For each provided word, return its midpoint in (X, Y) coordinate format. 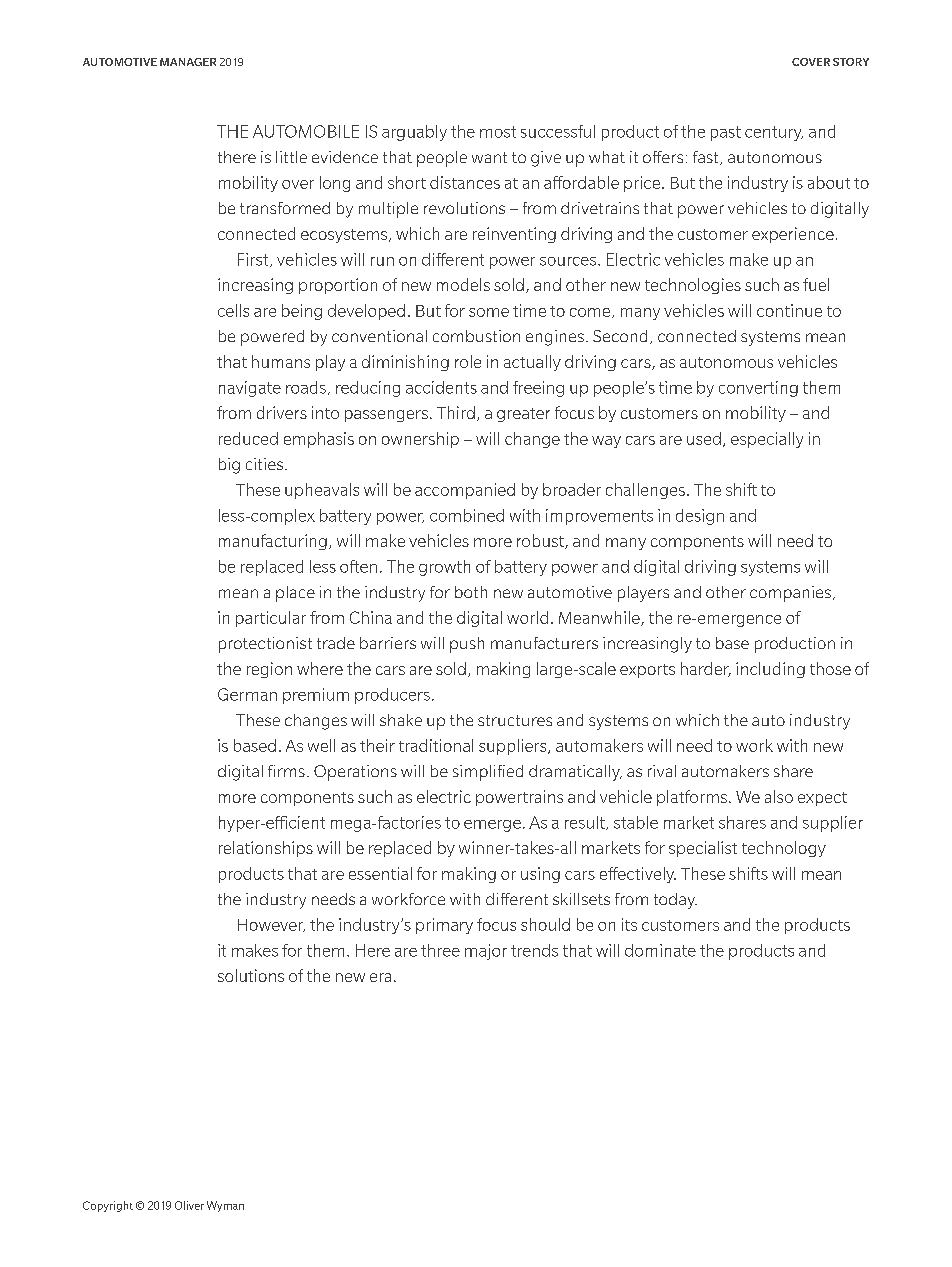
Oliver (189, 1205)
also (779, 796)
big (229, 466)
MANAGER (188, 62)
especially (767, 440)
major (486, 952)
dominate (660, 950)
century (774, 133)
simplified (488, 773)
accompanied (465, 491)
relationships (266, 849)
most (498, 132)
